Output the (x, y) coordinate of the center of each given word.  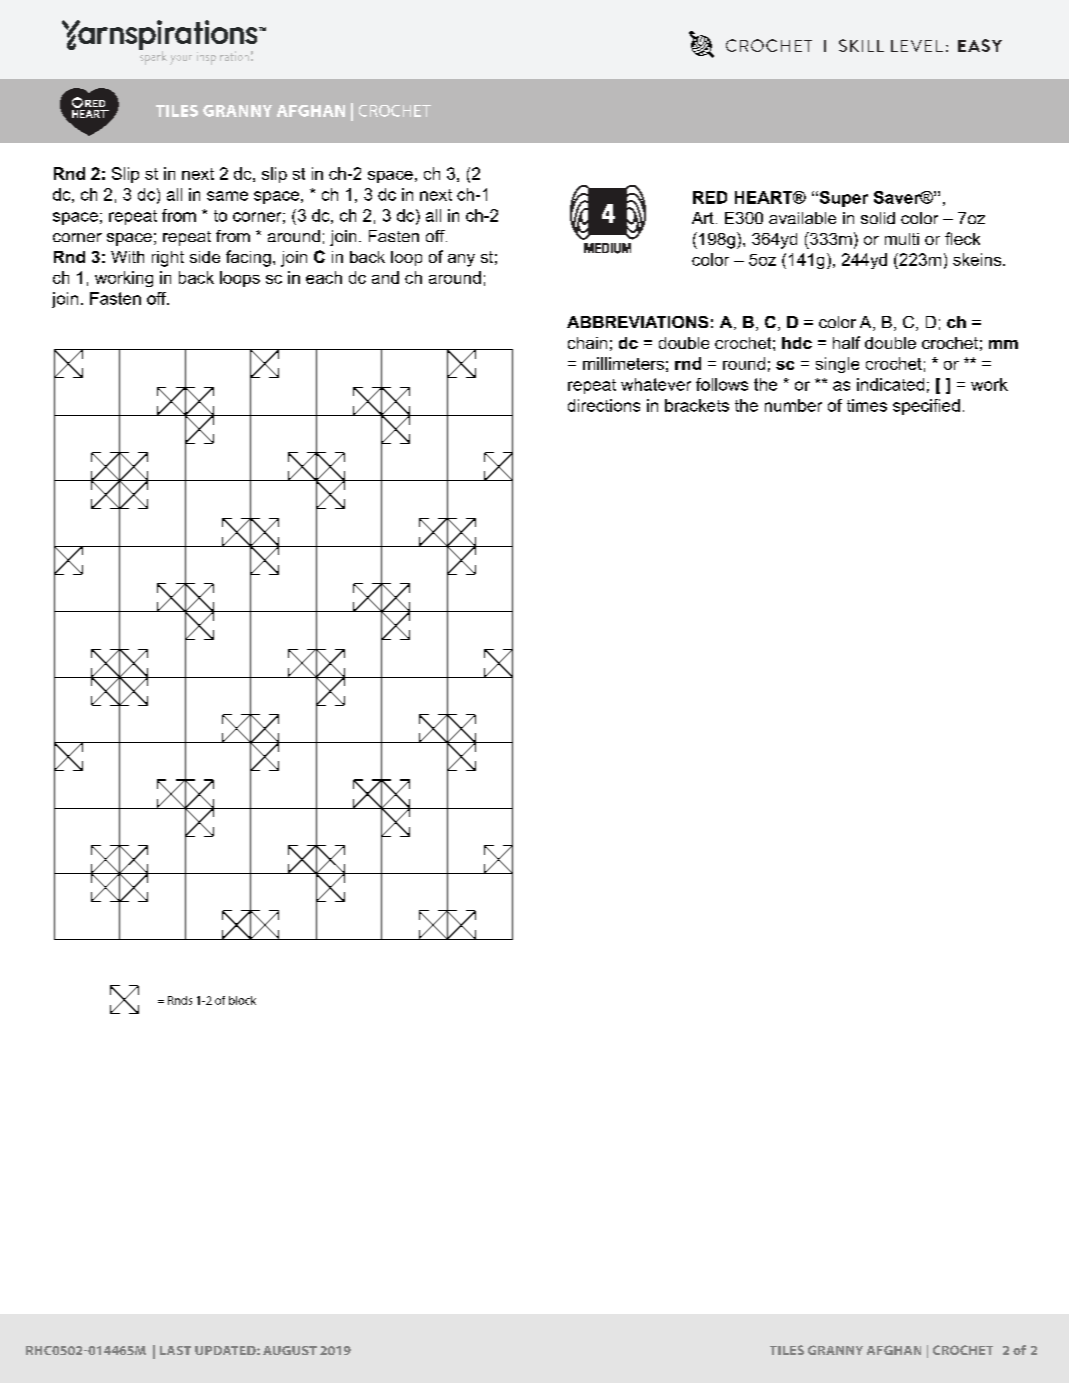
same (227, 196)
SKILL (861, 45)
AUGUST (290, 1350)
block (242, 1000)
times (867, 405)
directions (604, 405)
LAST (175, 1350)
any (461, 260)
